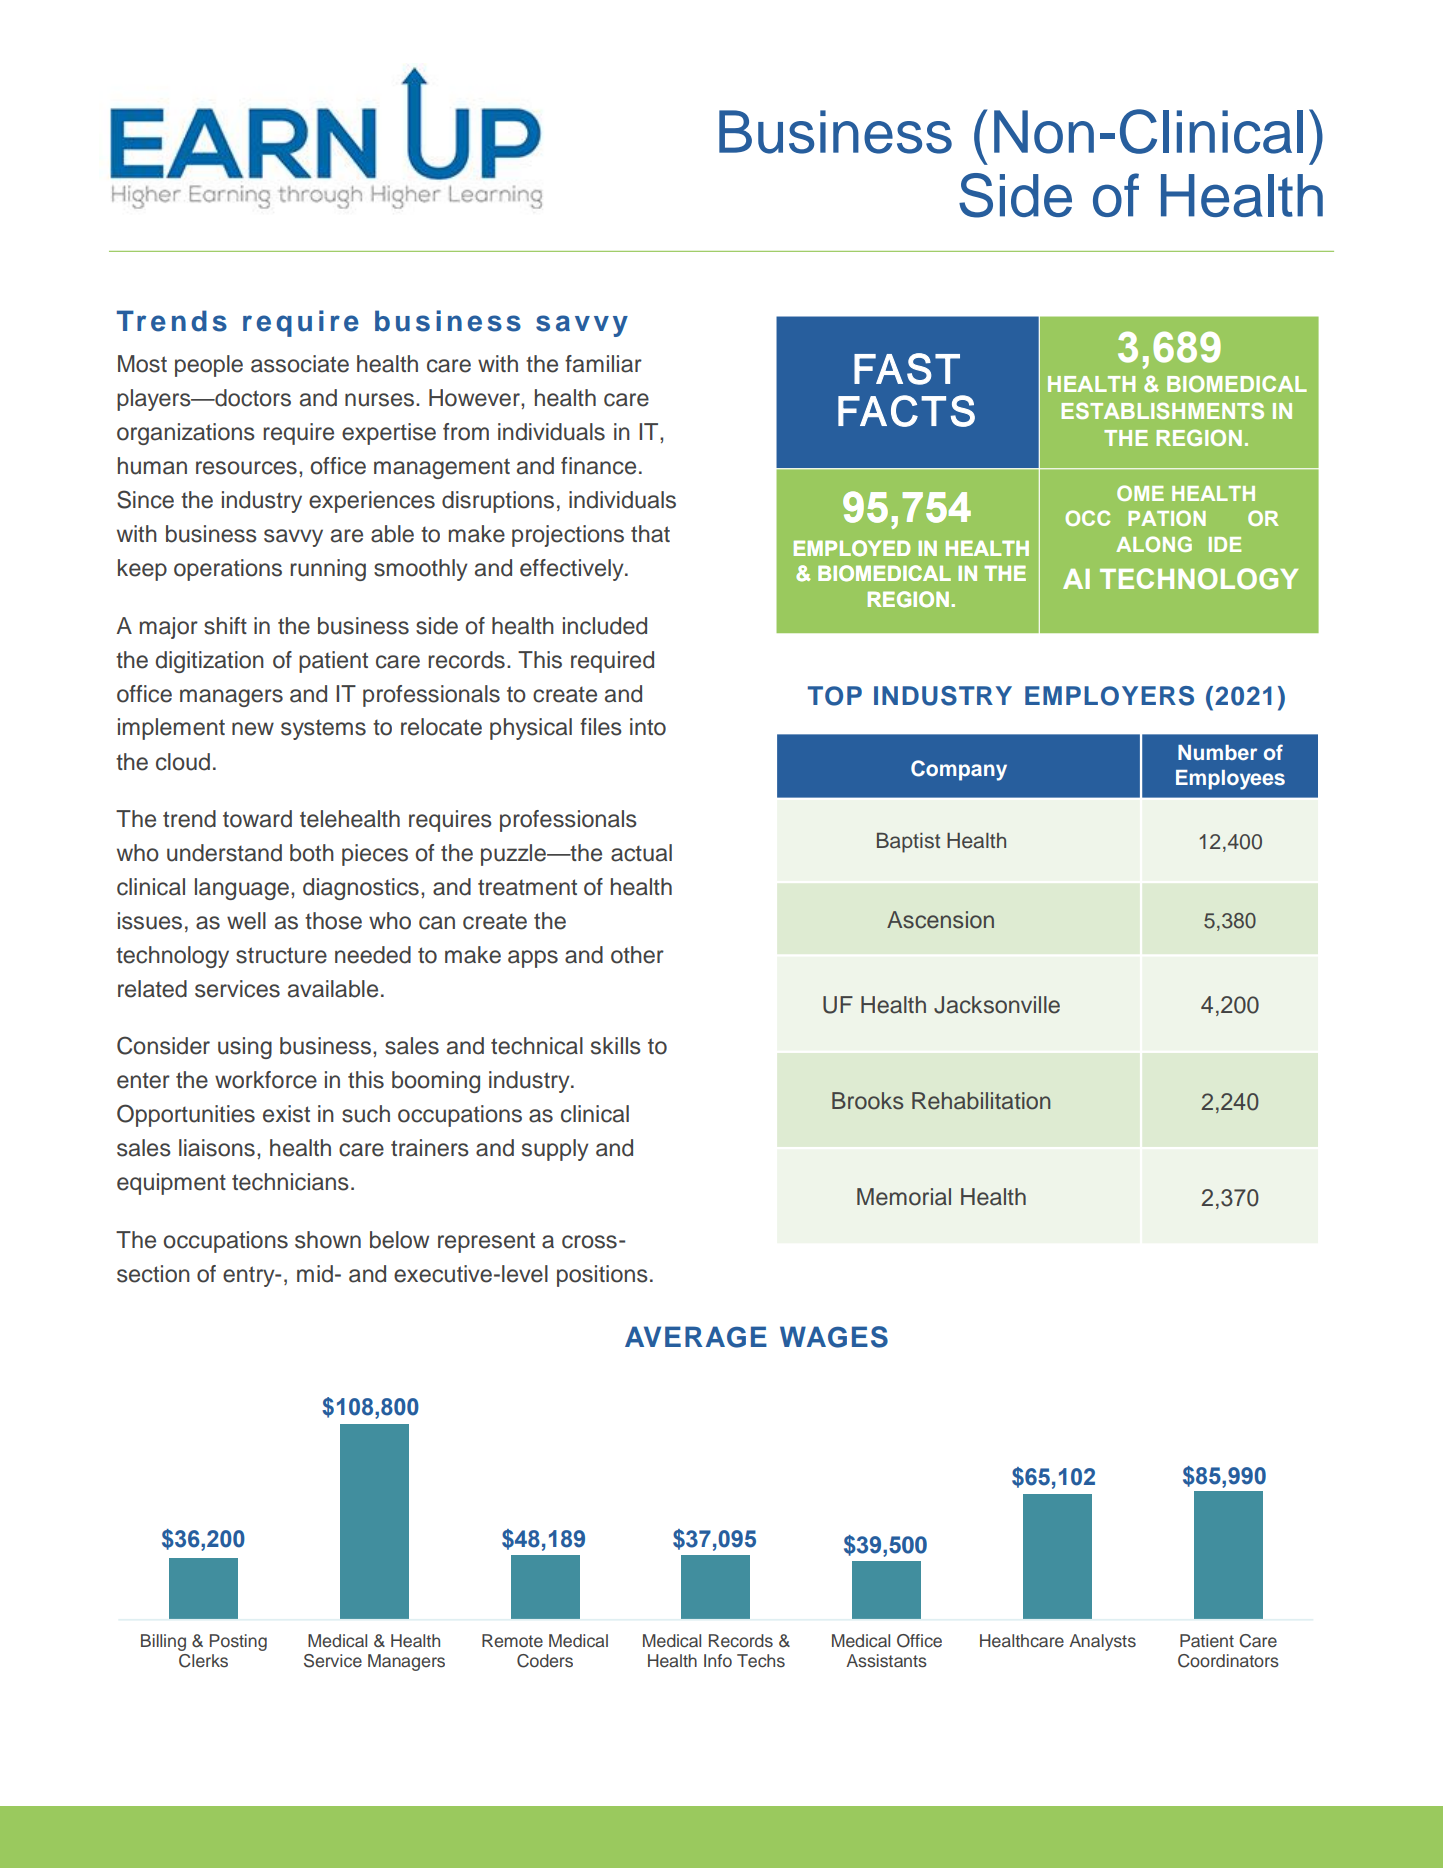 The image size is (1443, 1868). What do you see at coordinates (616, 1046) in the screenshot?
I see `skills` at bounding box center [616, 1046].
